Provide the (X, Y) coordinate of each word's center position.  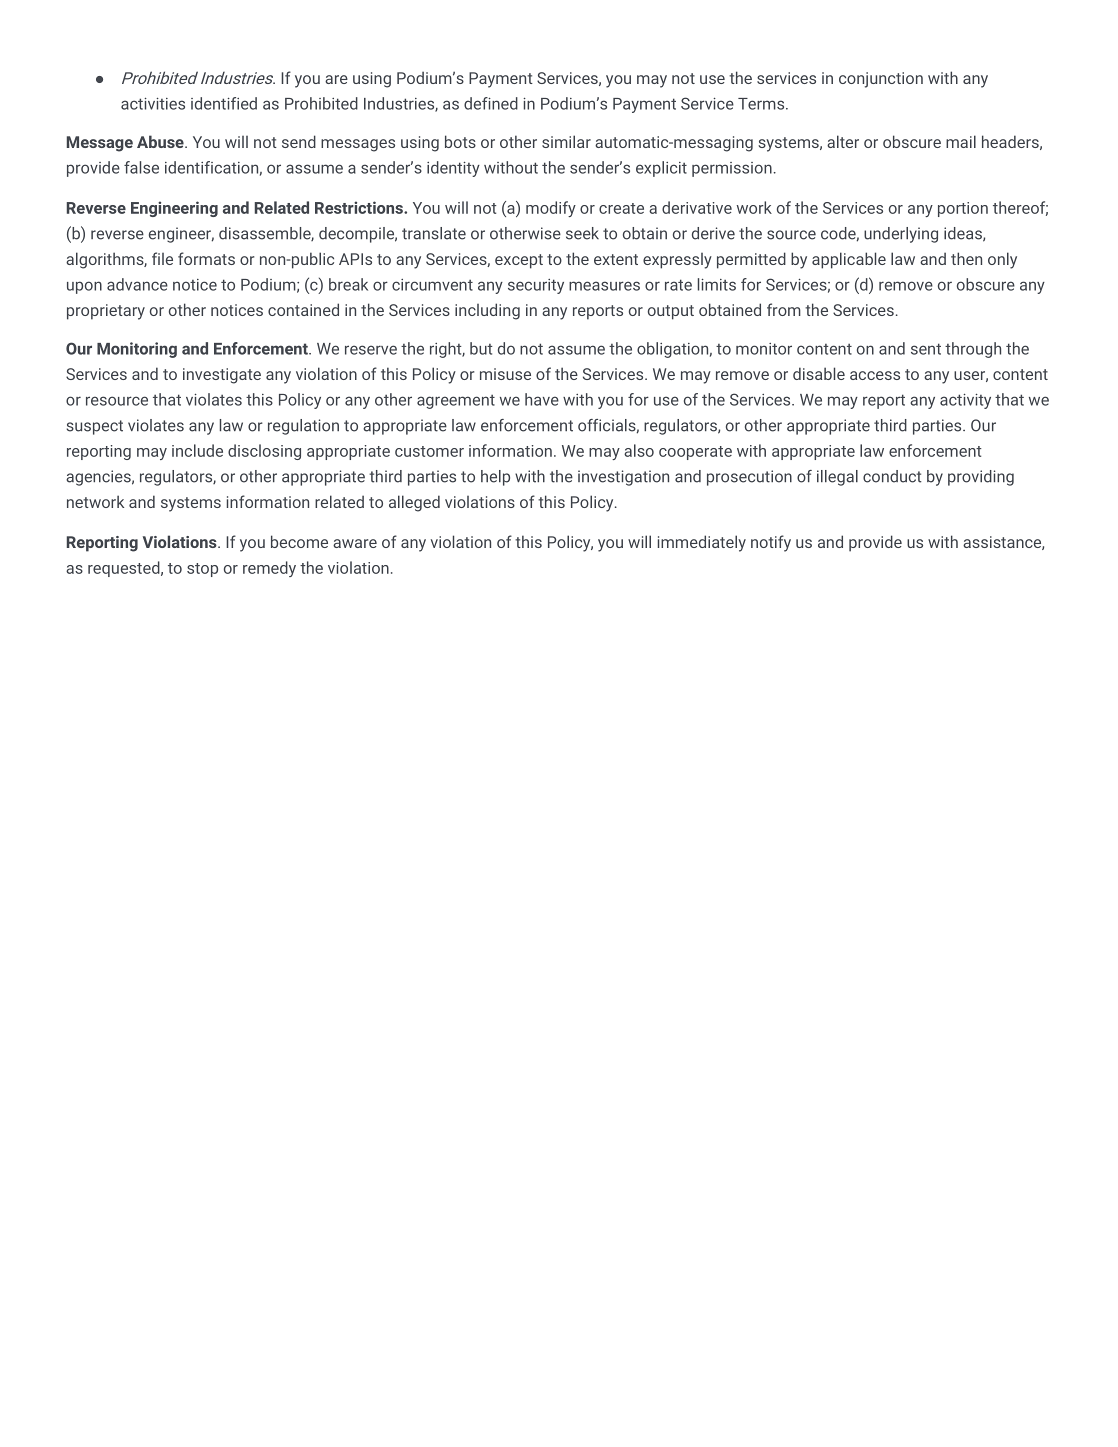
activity (965, 401)
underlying (901, 235)
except (519, 261)
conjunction (881, 80)
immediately (702, 543)
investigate (222, 376)
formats (206, 258)
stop (202, 570)
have (542, 399)
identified (224, 103)
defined (491, 103)
